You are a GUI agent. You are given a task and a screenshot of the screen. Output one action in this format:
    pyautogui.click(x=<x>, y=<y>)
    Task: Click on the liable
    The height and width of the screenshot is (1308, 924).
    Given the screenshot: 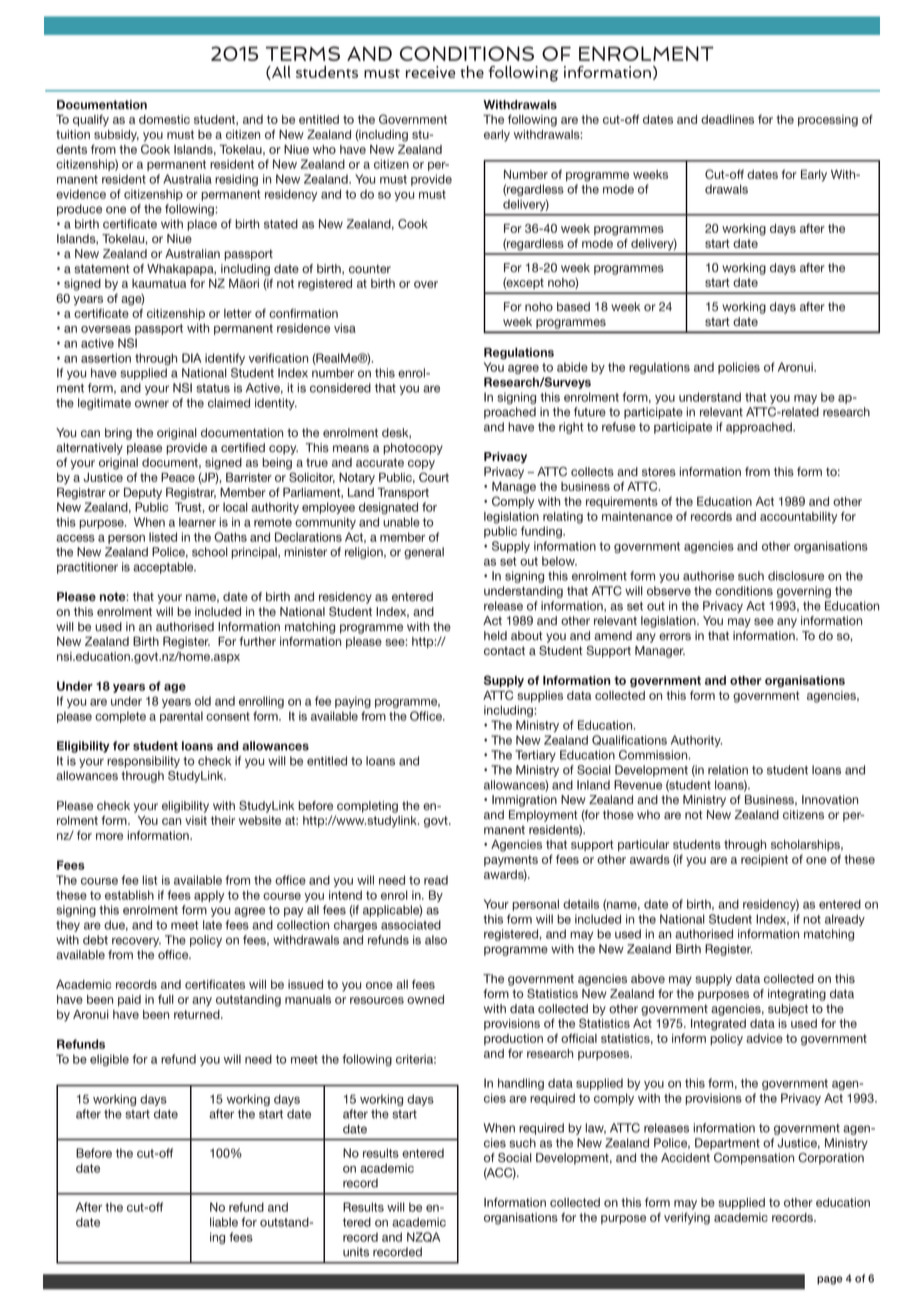 What is the action you would take?
    pyautogui.click(x=224, y=1222)
